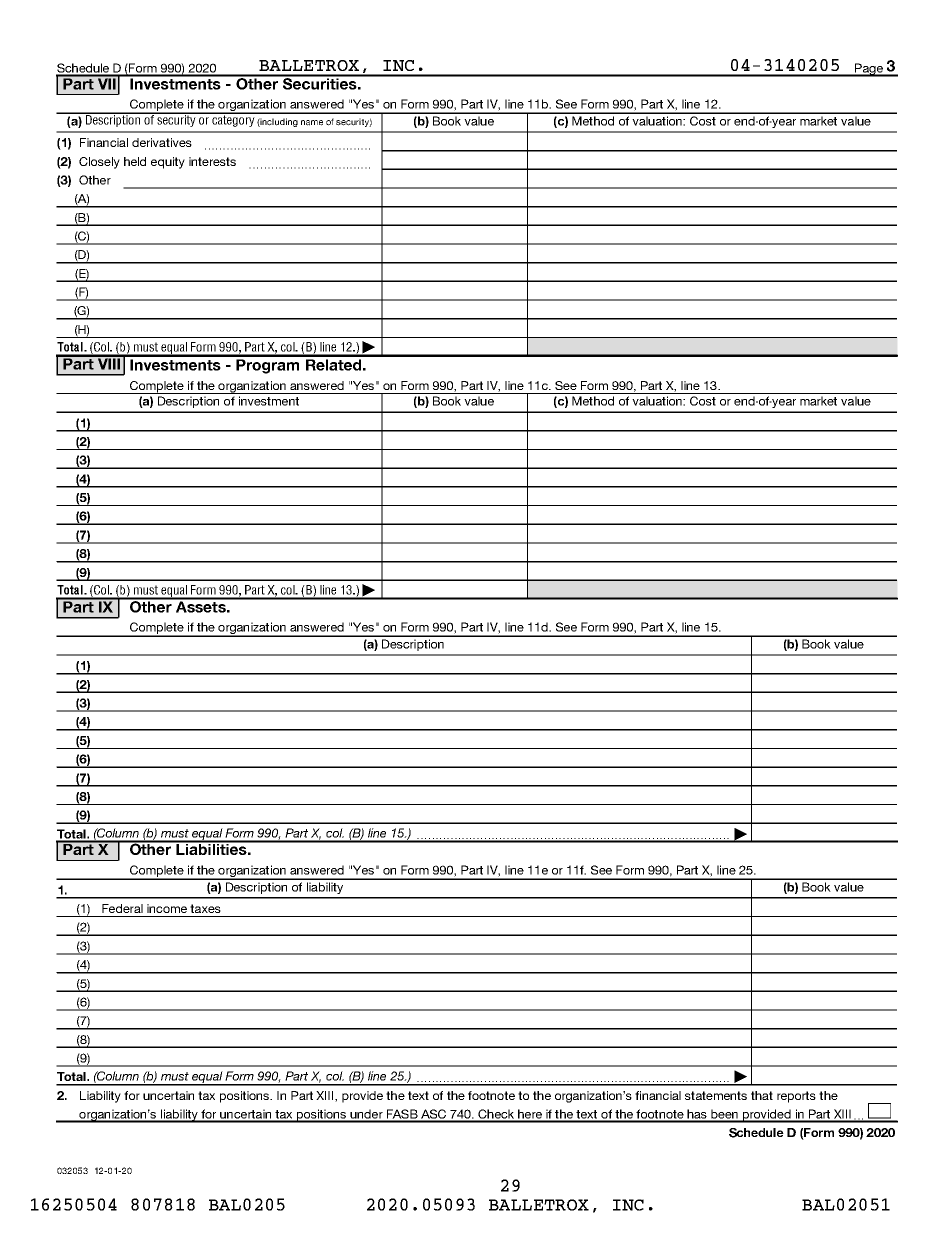  I want to click on statements, so click(716, 1095).
